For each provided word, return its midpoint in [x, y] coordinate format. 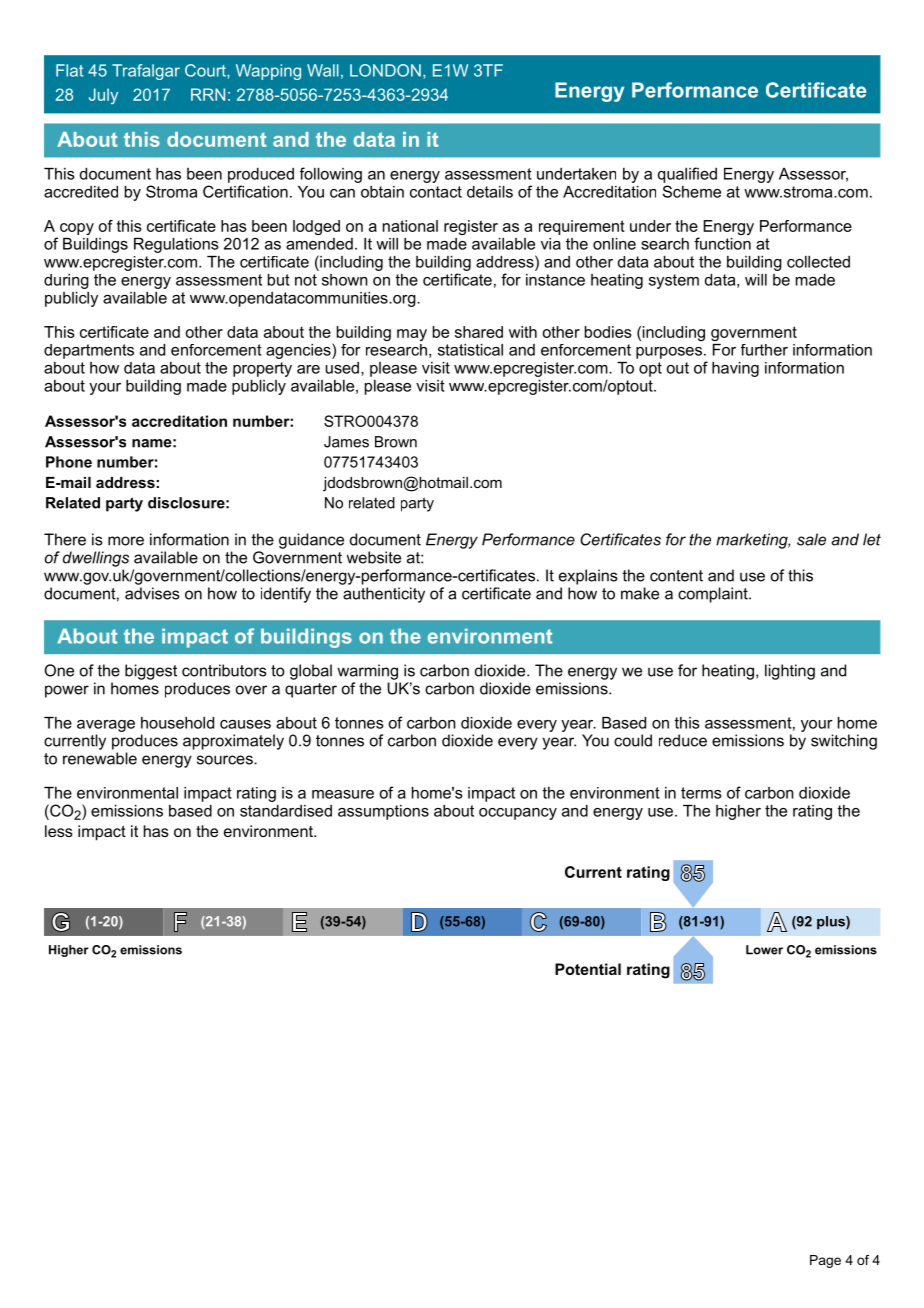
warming [367, 672]
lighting [790, 672]
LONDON [385, 70]
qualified [687, 175]
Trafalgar [146, 72]
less [59, 831]
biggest [151, 672]
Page [825, 1261]
